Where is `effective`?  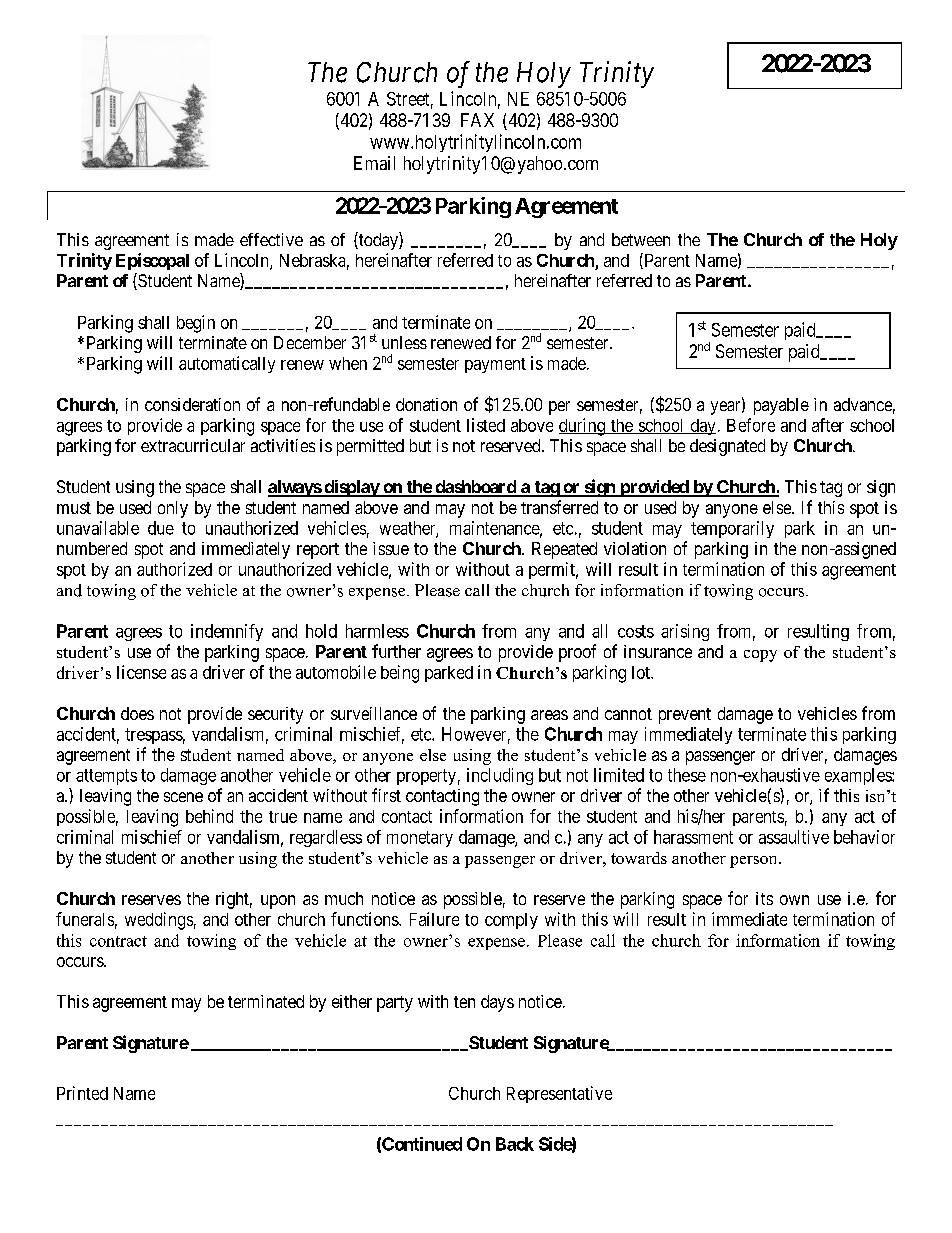 effective is located at coordinates (271, 239).
